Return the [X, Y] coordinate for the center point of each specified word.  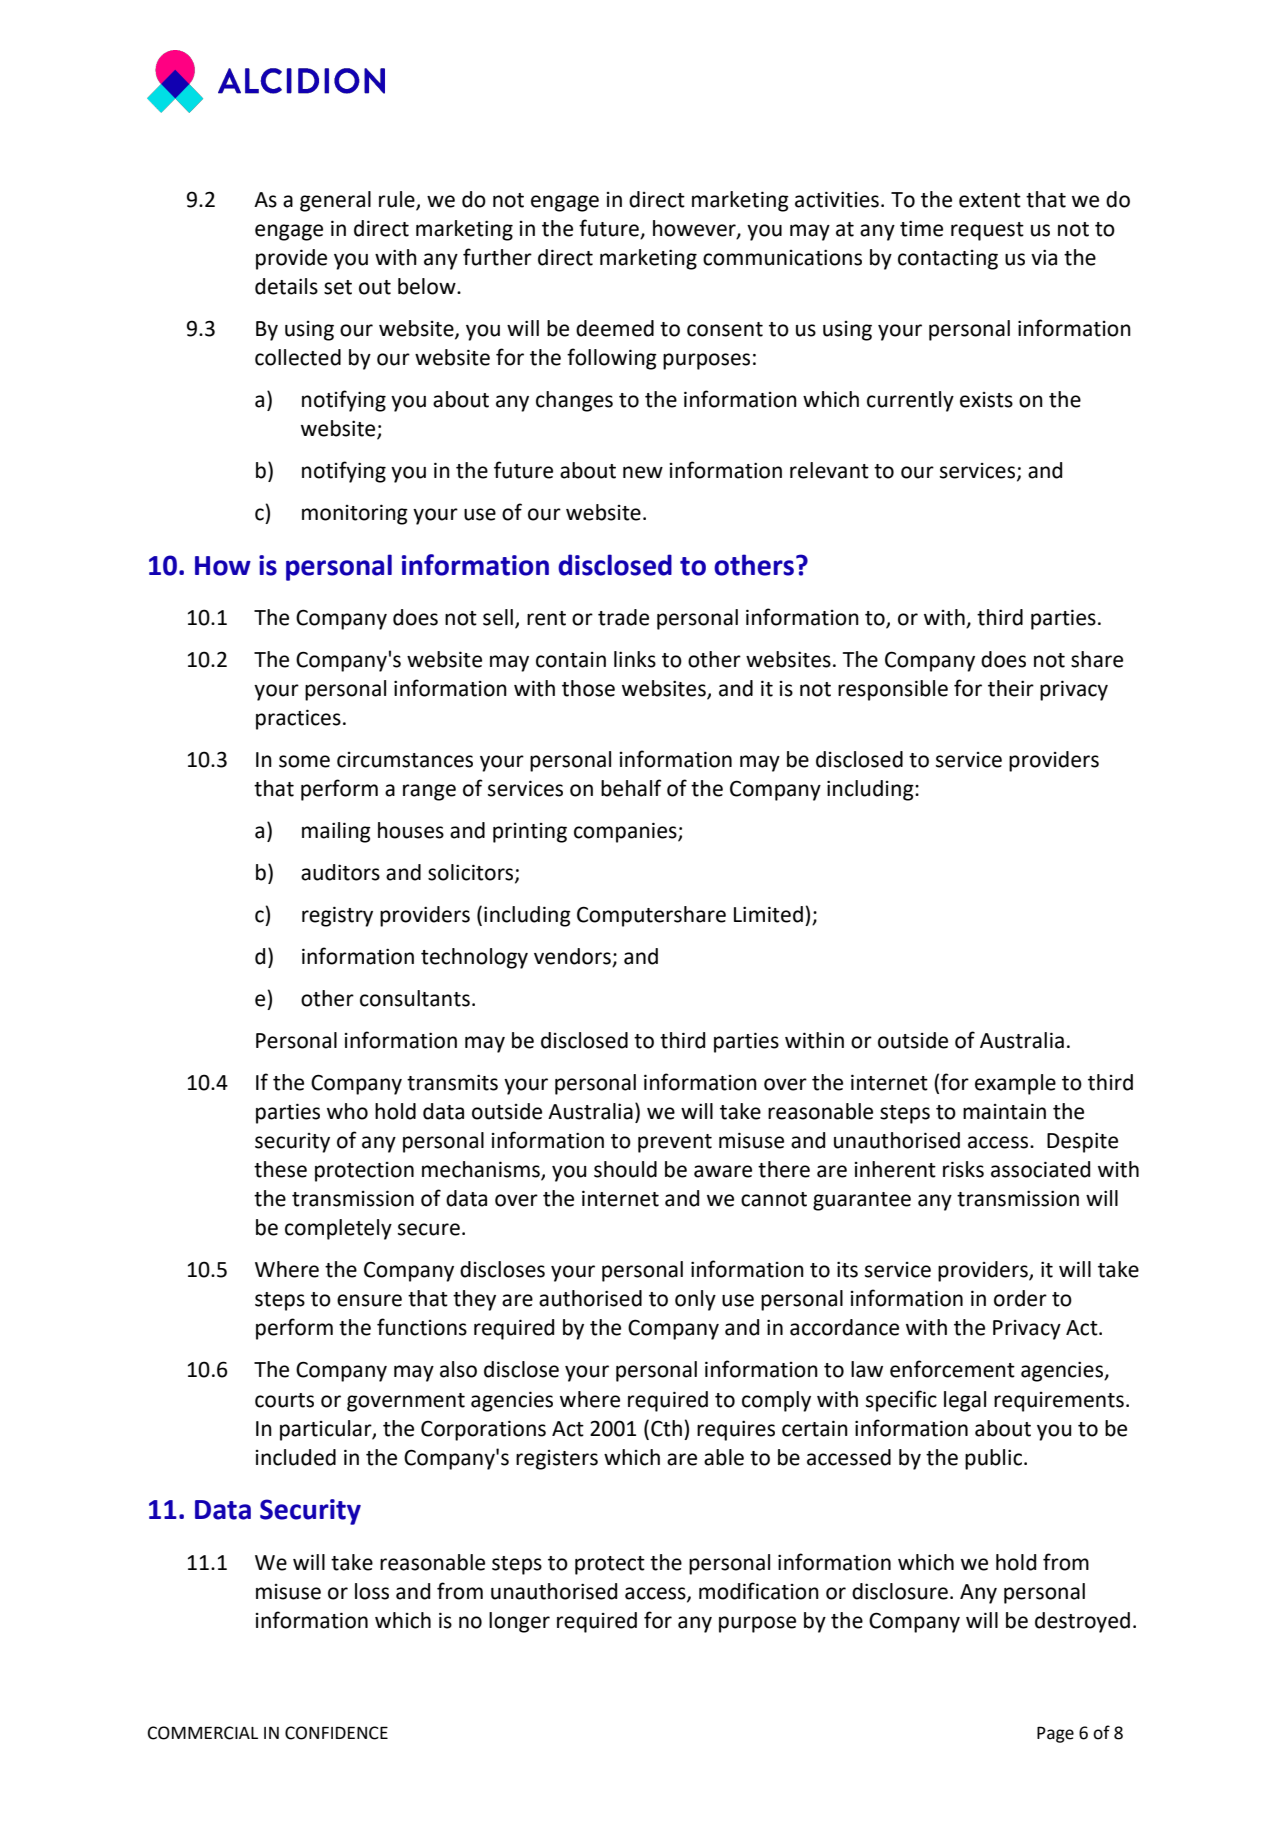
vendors [573, 957]
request [987, 231]
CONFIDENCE [336, 1733]
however [695, 229]
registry [337, 916]
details [286, 286]
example [1015, 1084]
